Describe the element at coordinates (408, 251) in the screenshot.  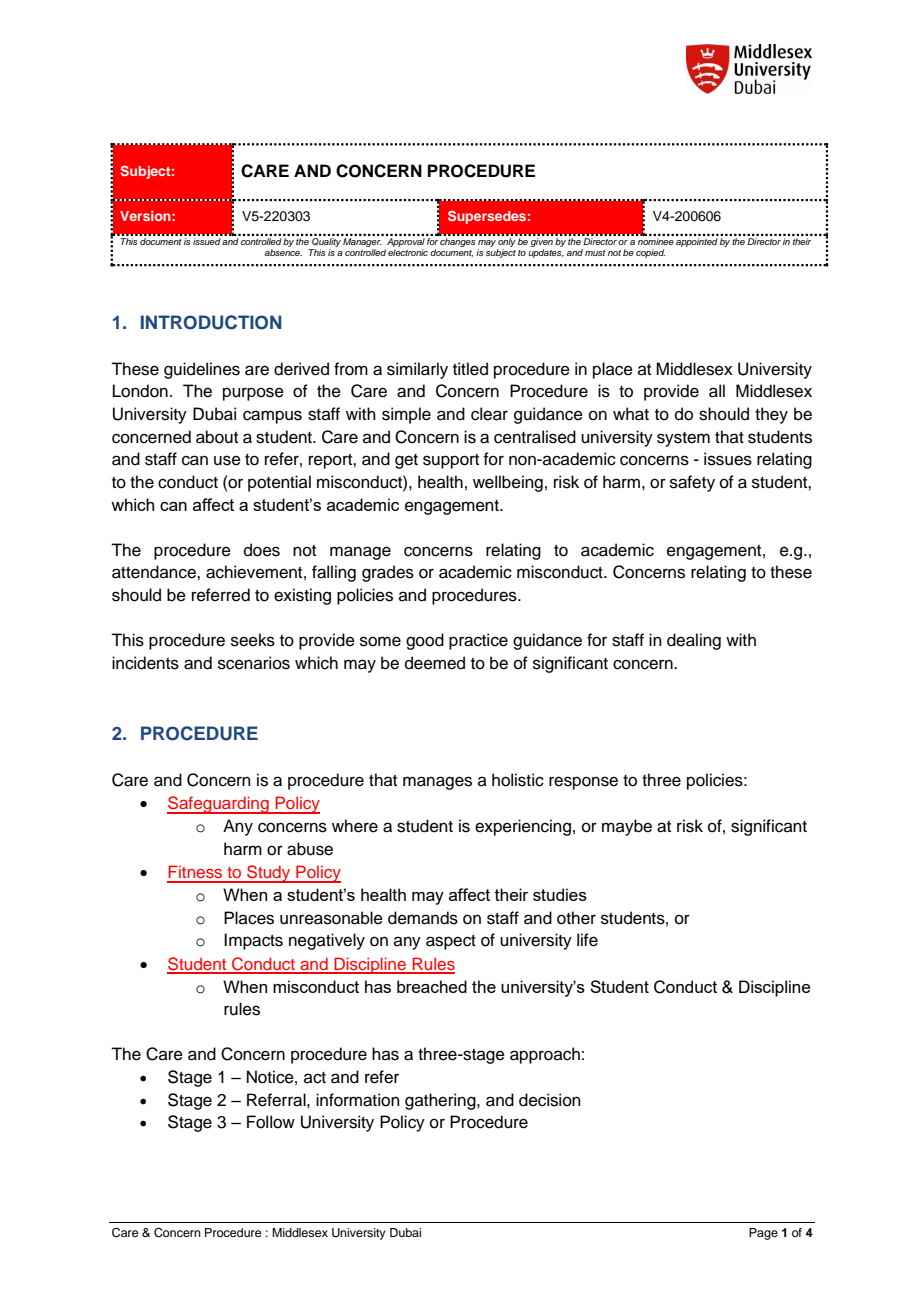
I see `electronic` at that location.
